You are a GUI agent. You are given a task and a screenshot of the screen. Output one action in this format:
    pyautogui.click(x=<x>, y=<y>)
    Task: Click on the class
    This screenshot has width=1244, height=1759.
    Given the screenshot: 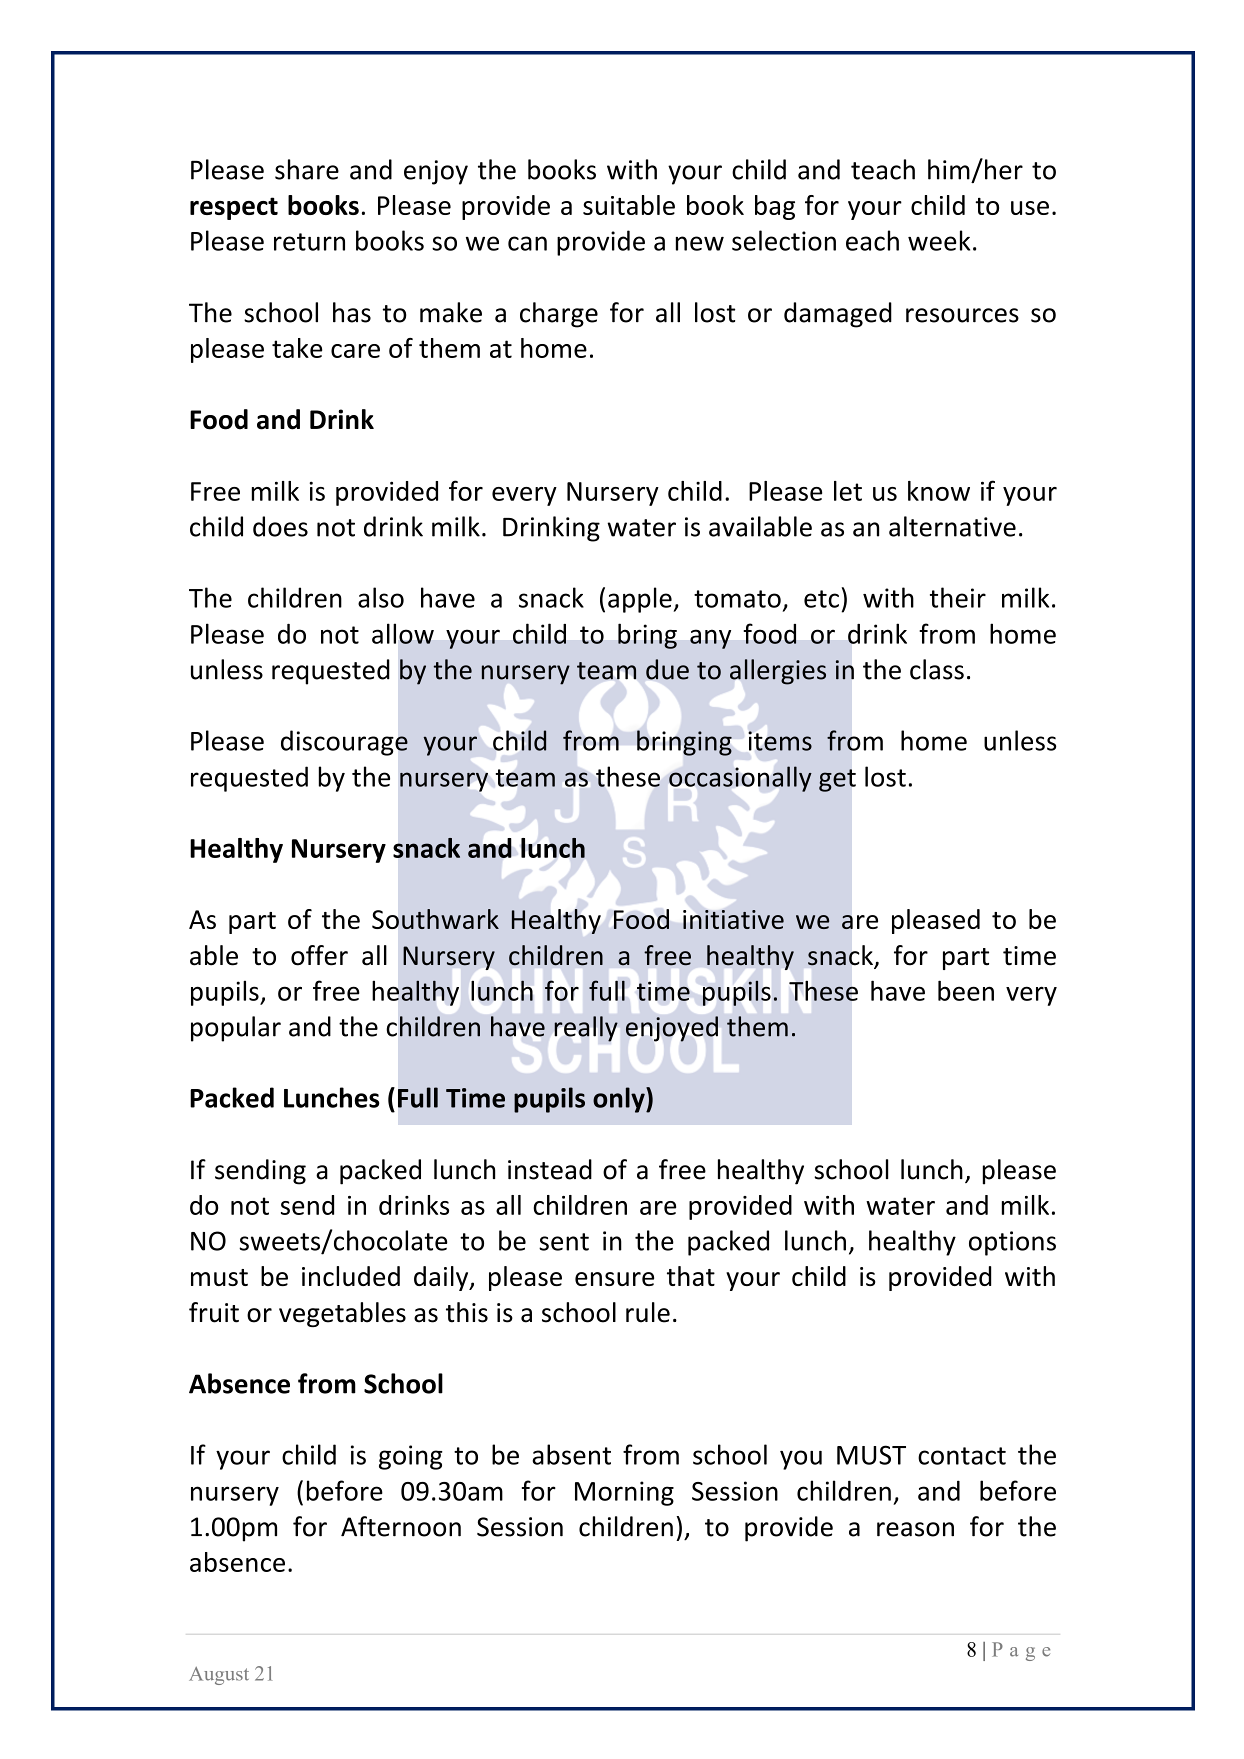 What is the action you would take?
    pyautogui.click(x=937, y=669)
